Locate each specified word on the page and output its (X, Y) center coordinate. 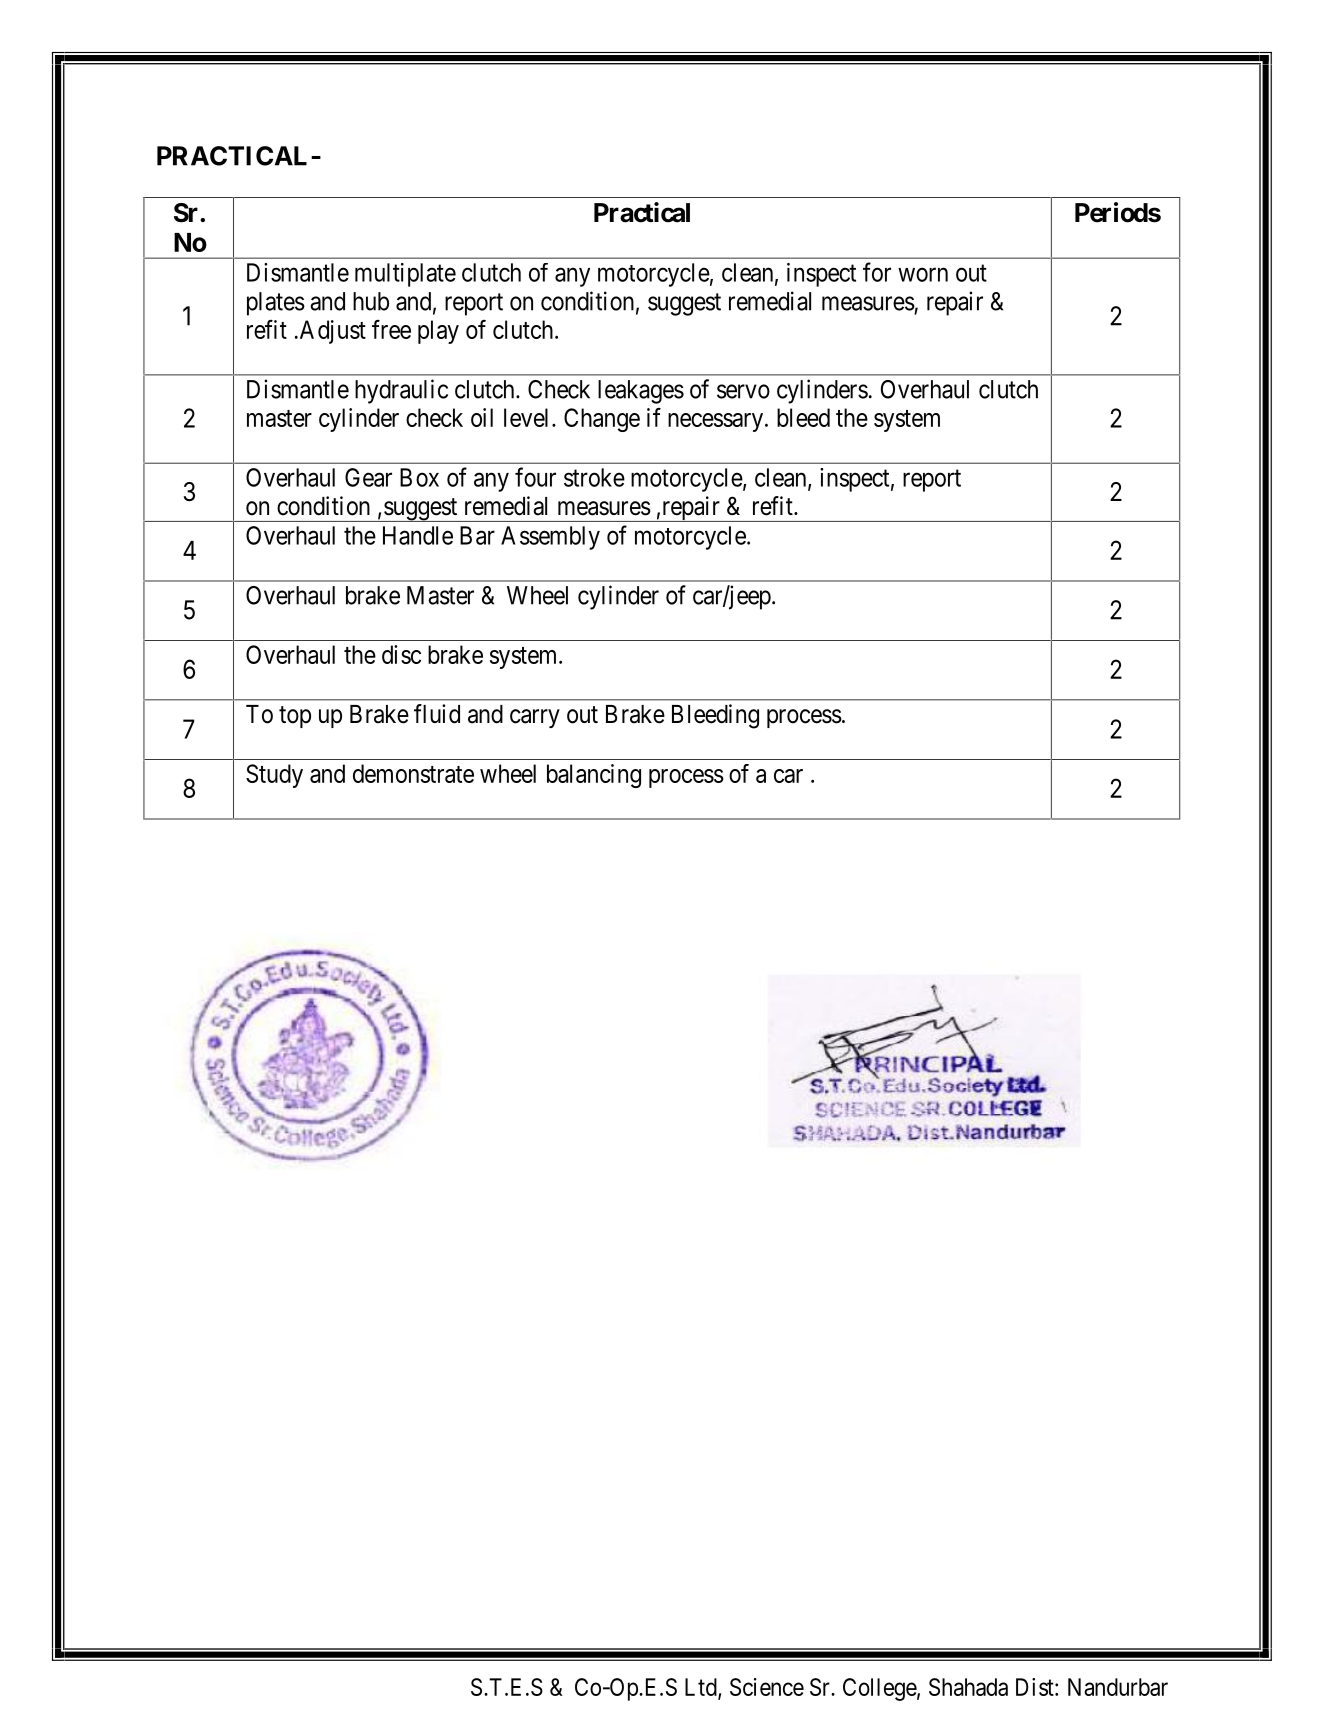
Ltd (702, 1688)
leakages (641, 392)
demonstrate (413, 773)
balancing (594, 776)
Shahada (968, 1687)
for (877, 272)
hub (371, 301)
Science (767, 1687)
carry (535, 718)
